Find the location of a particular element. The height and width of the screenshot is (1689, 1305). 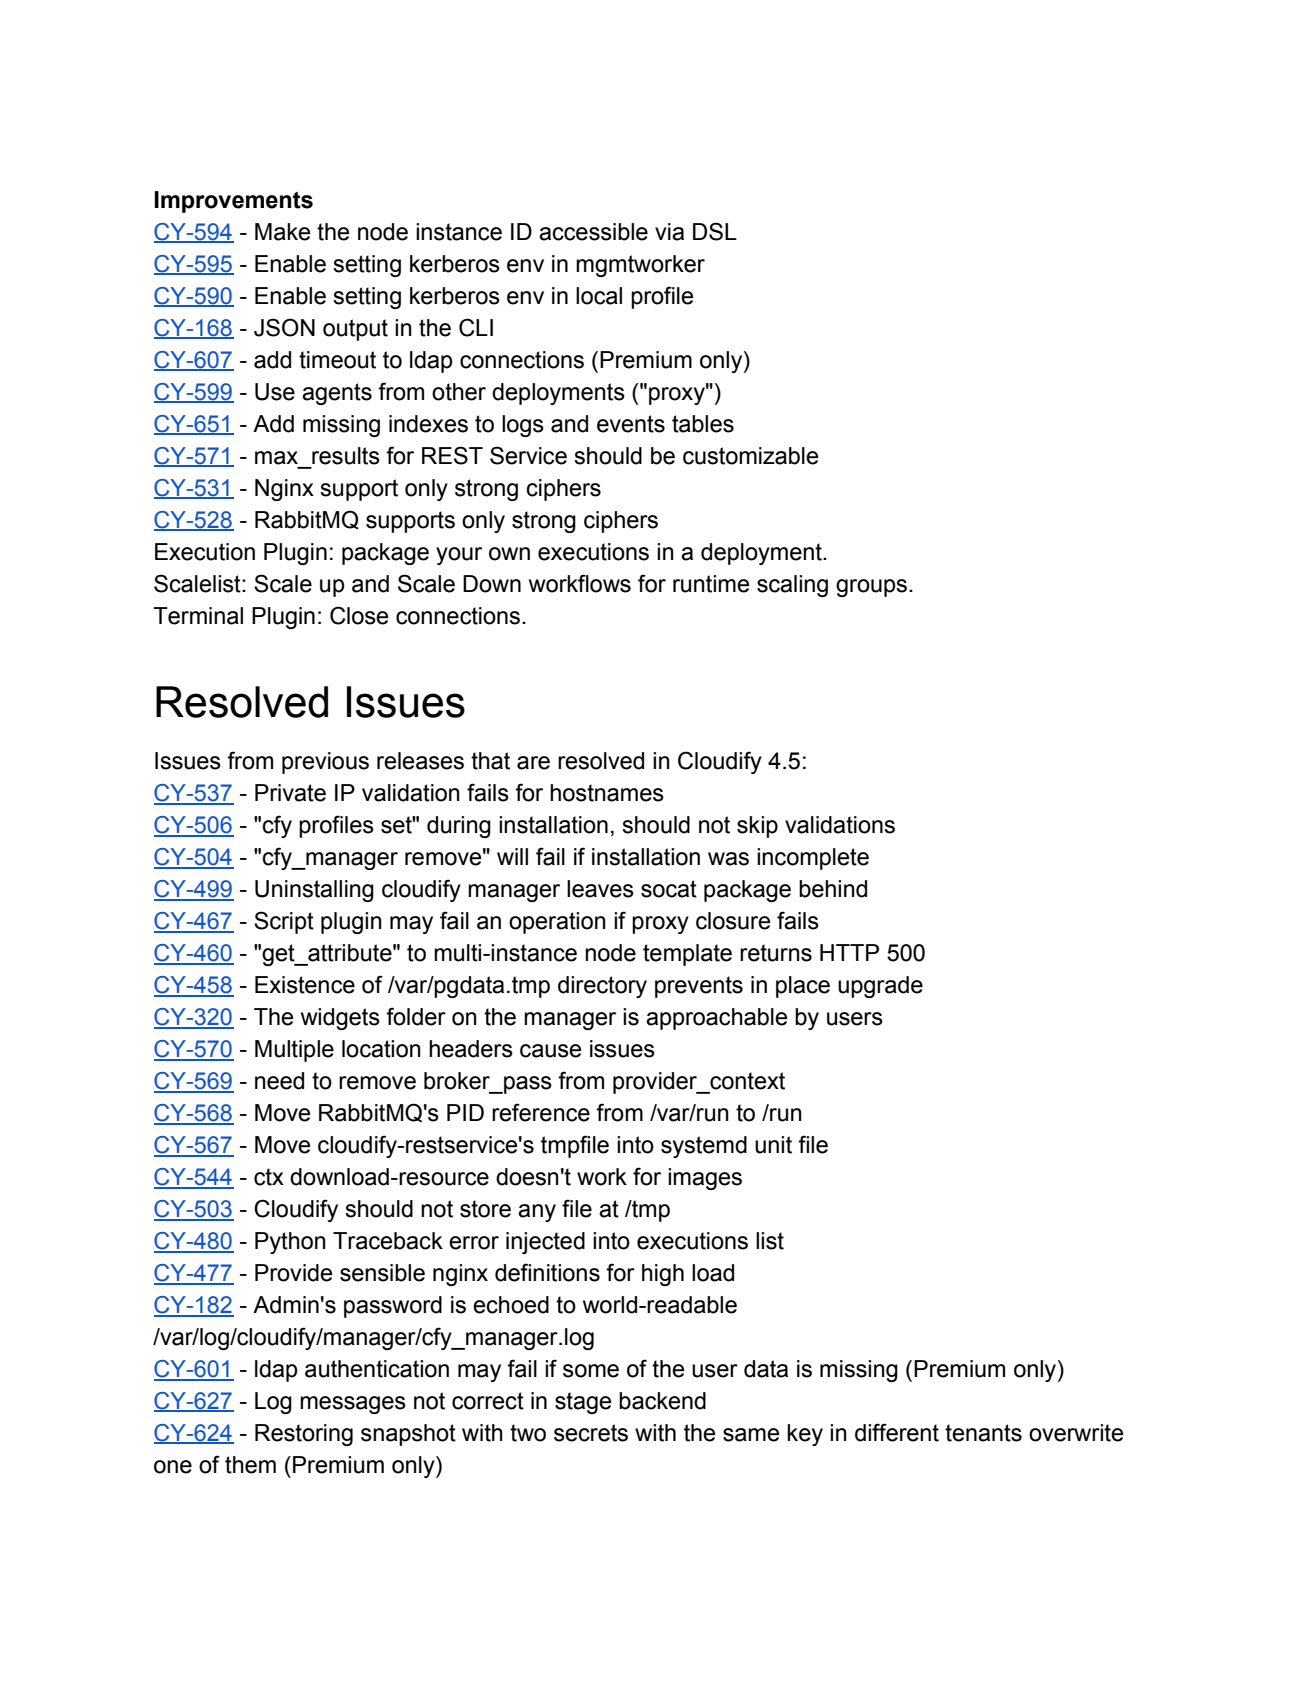

groups is located at coordinates (871, 588).
